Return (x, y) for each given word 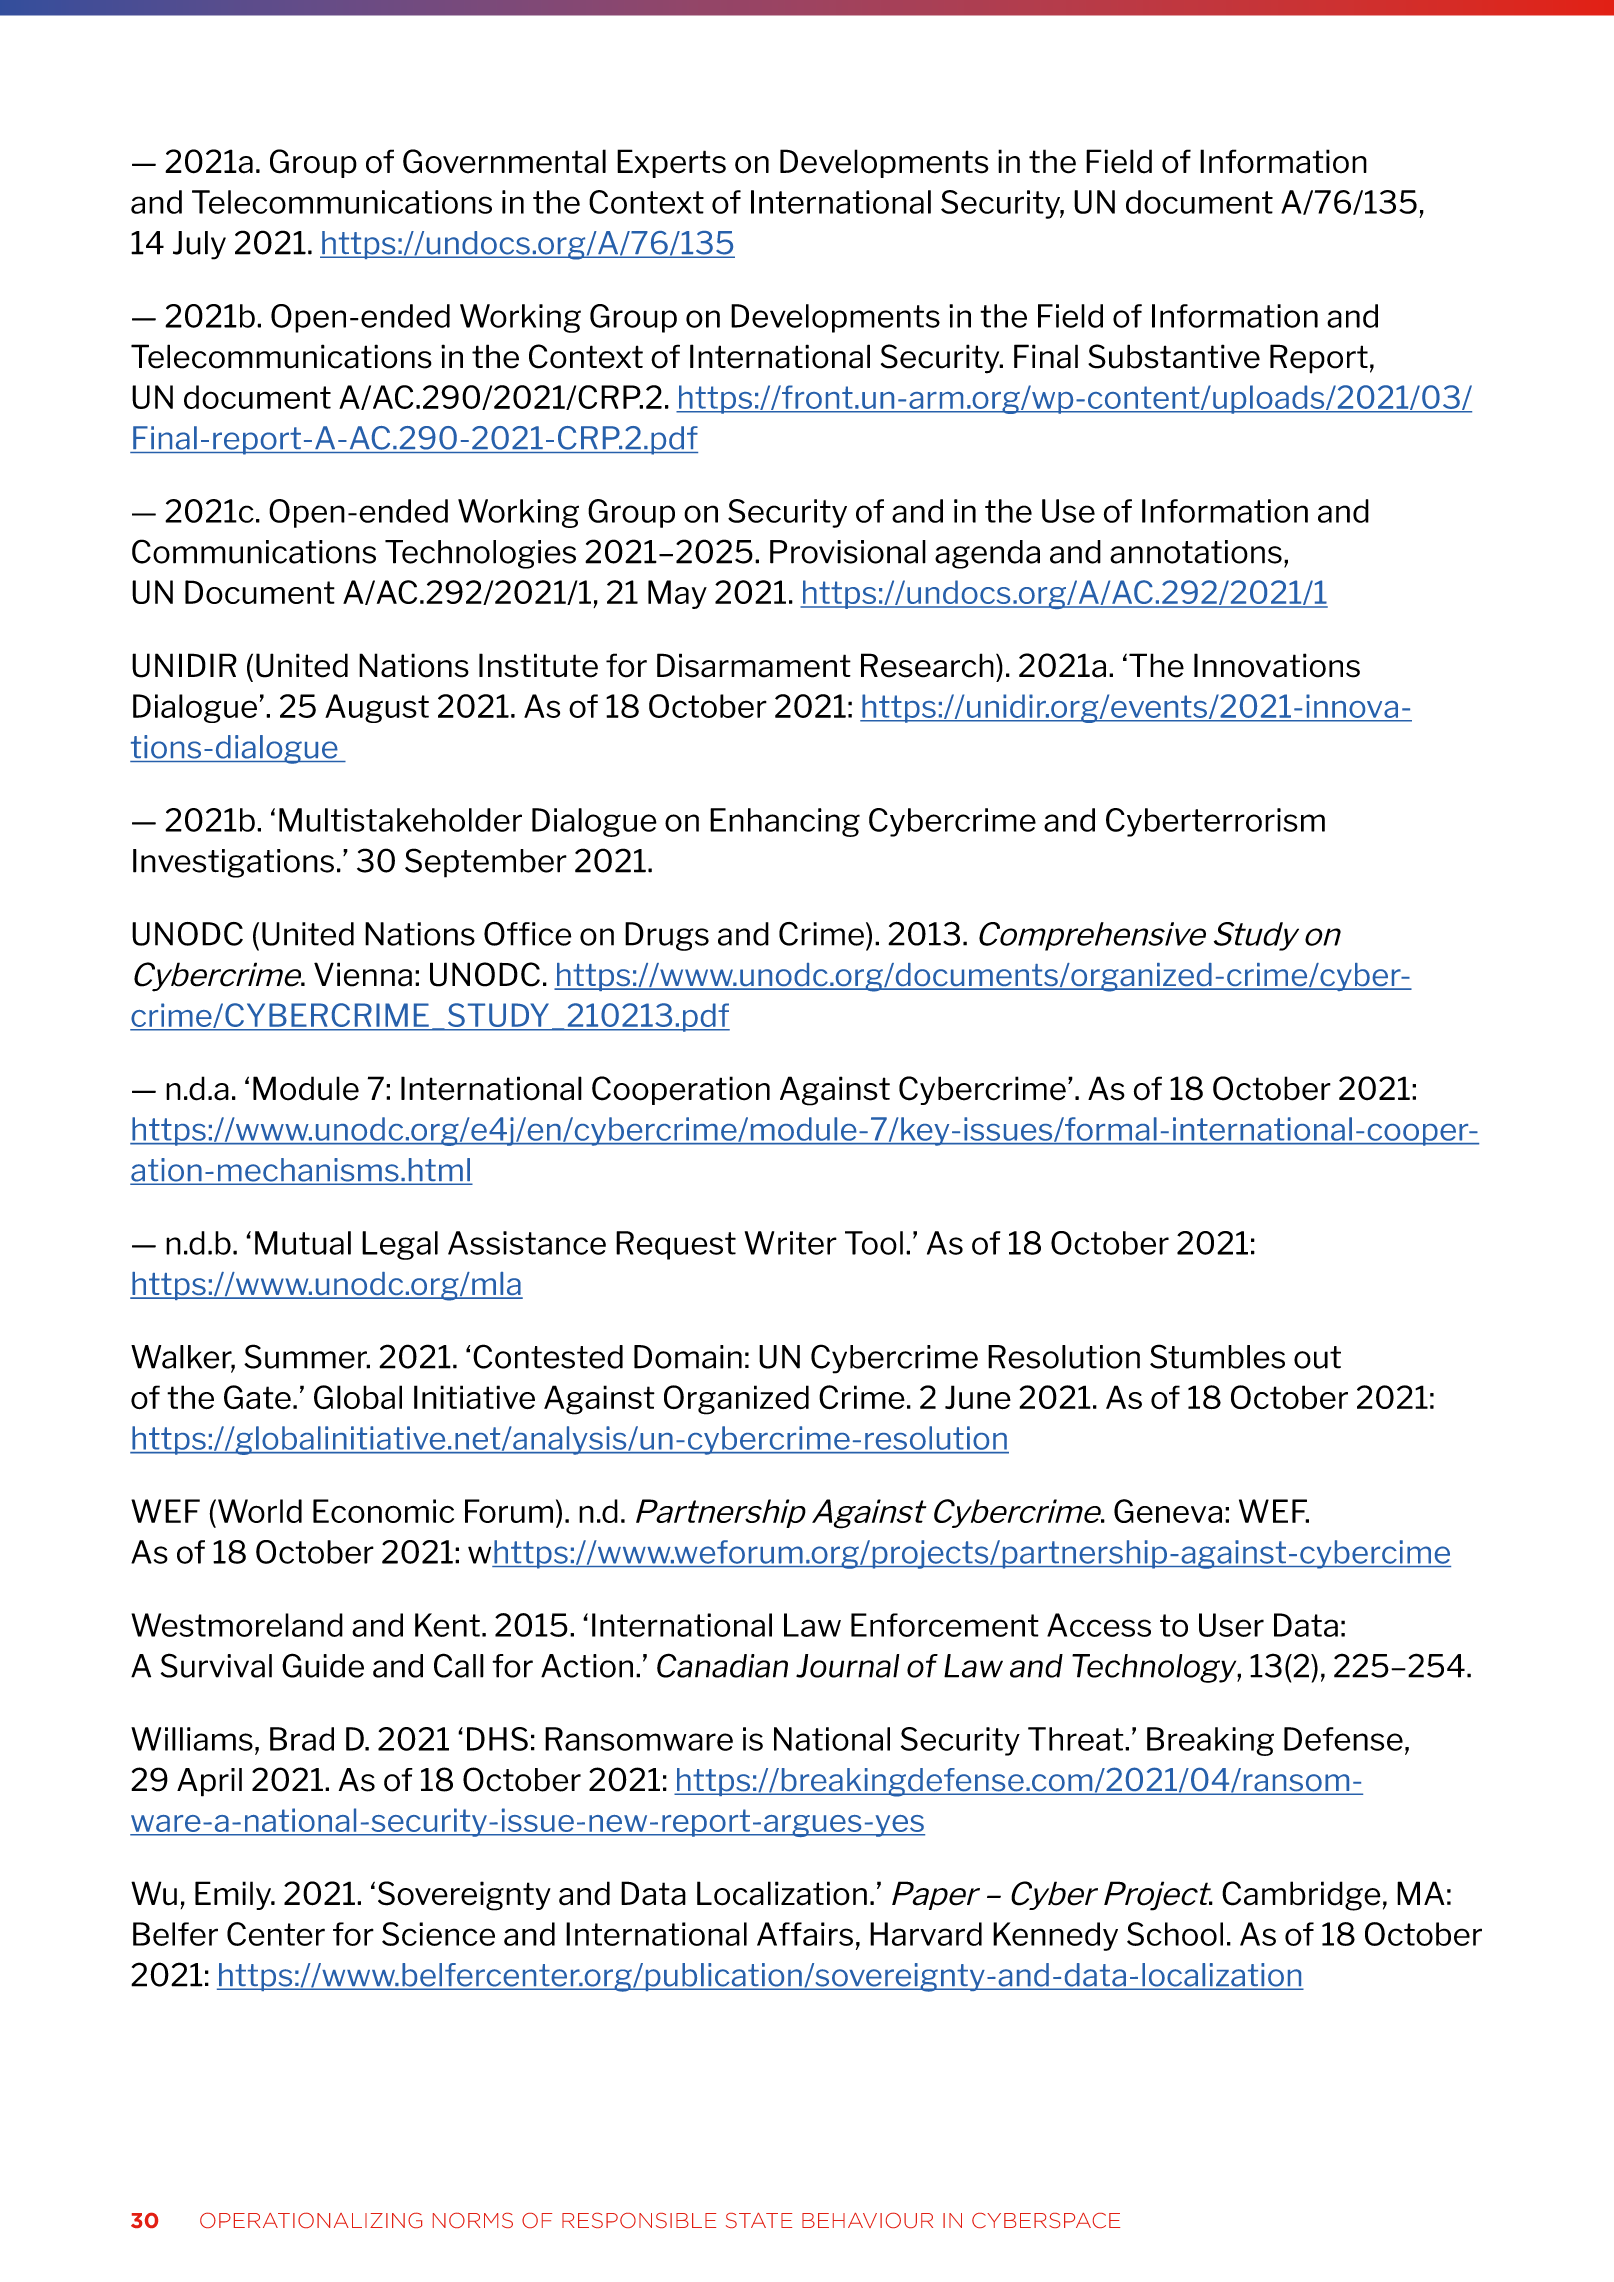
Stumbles (1217, 1356)
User (1231, 1625)
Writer (791, 1243)
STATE (759, 2220)
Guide (323, 1665)
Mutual (303, 1243)
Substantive (1174, 356)
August (377, 708)
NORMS (473, 2220)
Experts (671, 163)
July (199, 245)
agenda (987, 554)
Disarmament (754, 665)
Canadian (722, 1665)
